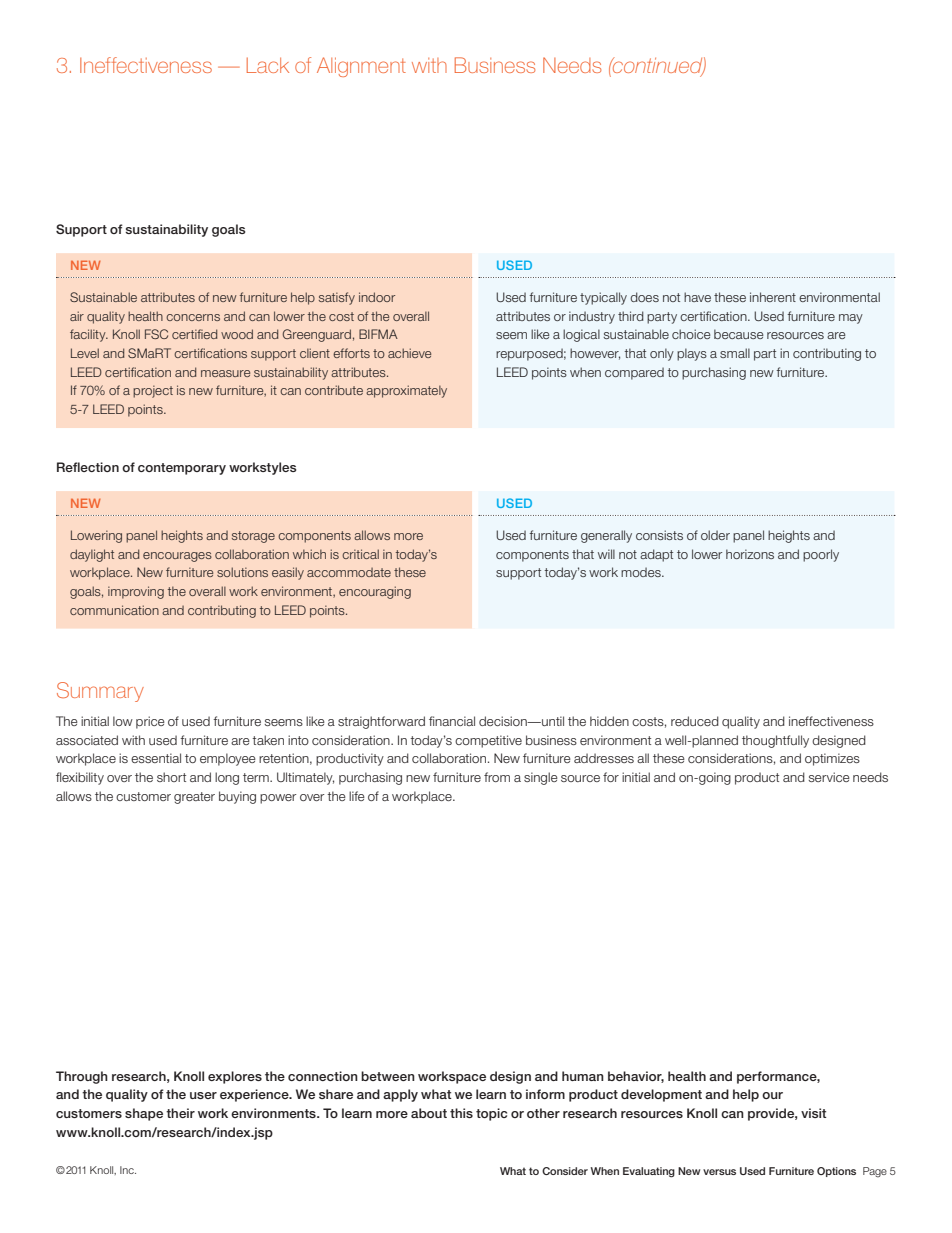 This document has width=952, height=1233. Describe the element at coordinates (180, 1113) in the document. I see `their` at that location.
